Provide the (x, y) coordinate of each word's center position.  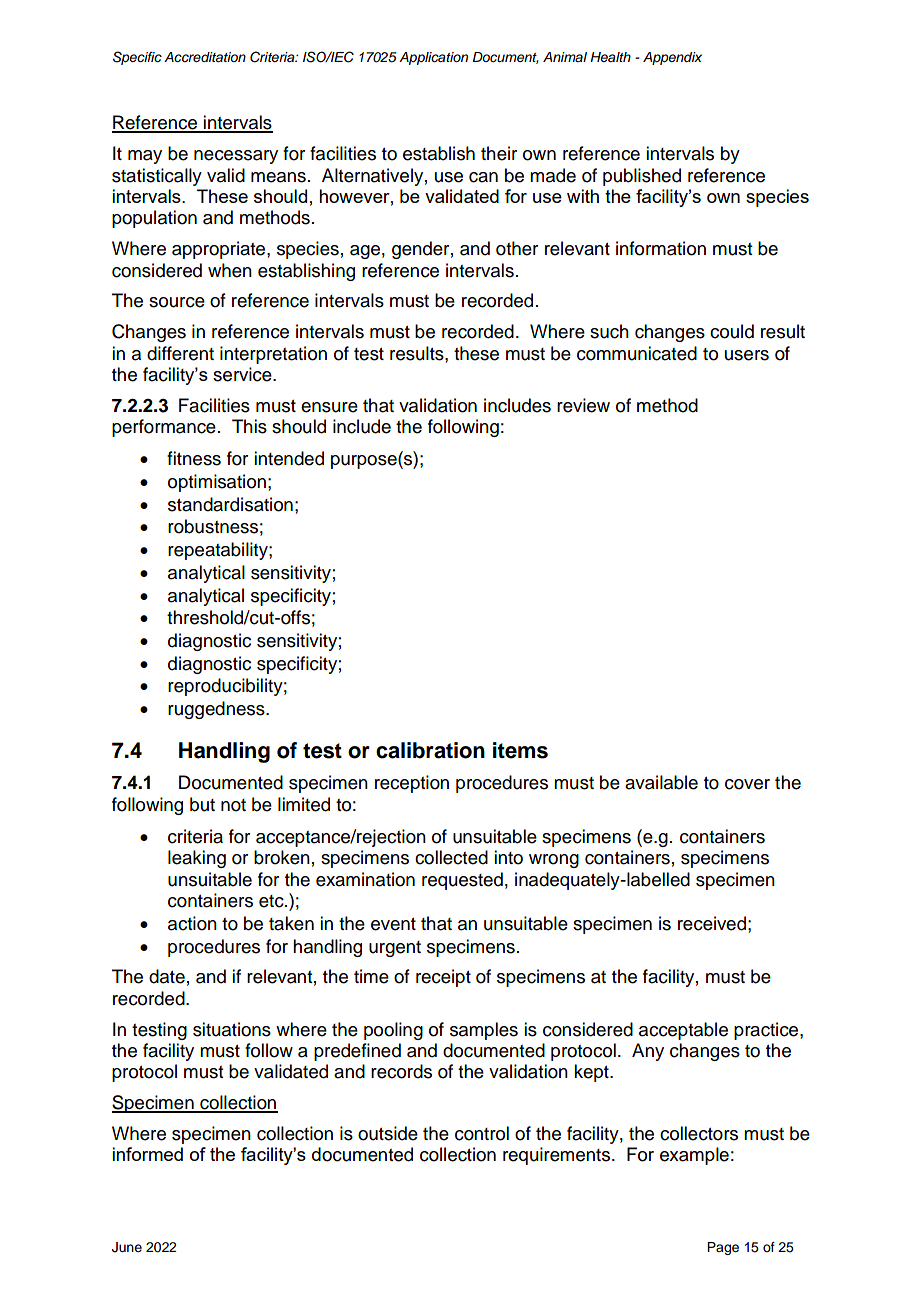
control (482, 1133)
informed (147, 1154)
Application (433, 58)
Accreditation (205, 57)
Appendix (672, 58)
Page (723, 1248)
